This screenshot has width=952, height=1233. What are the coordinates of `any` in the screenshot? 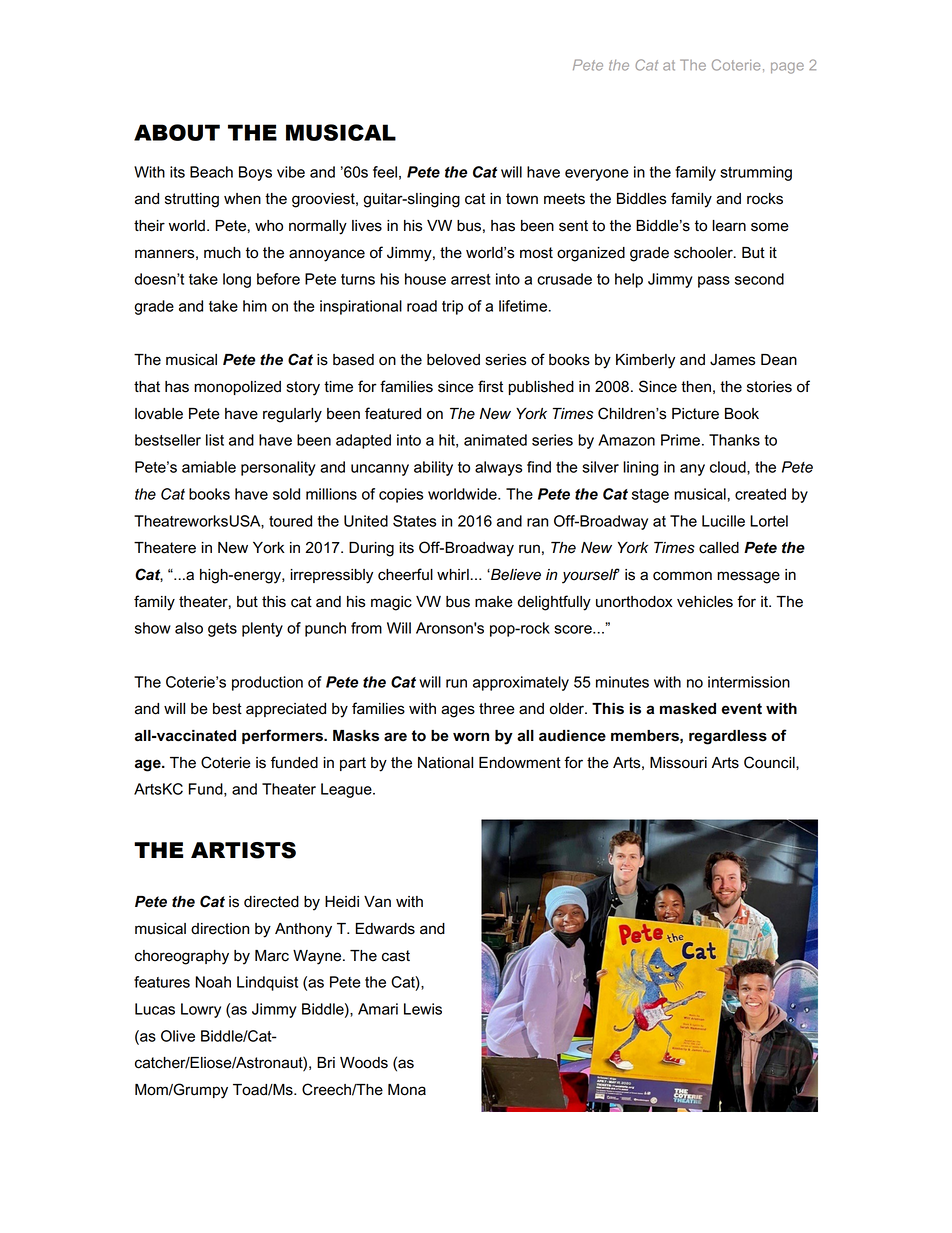 It's located at (692, 470).
